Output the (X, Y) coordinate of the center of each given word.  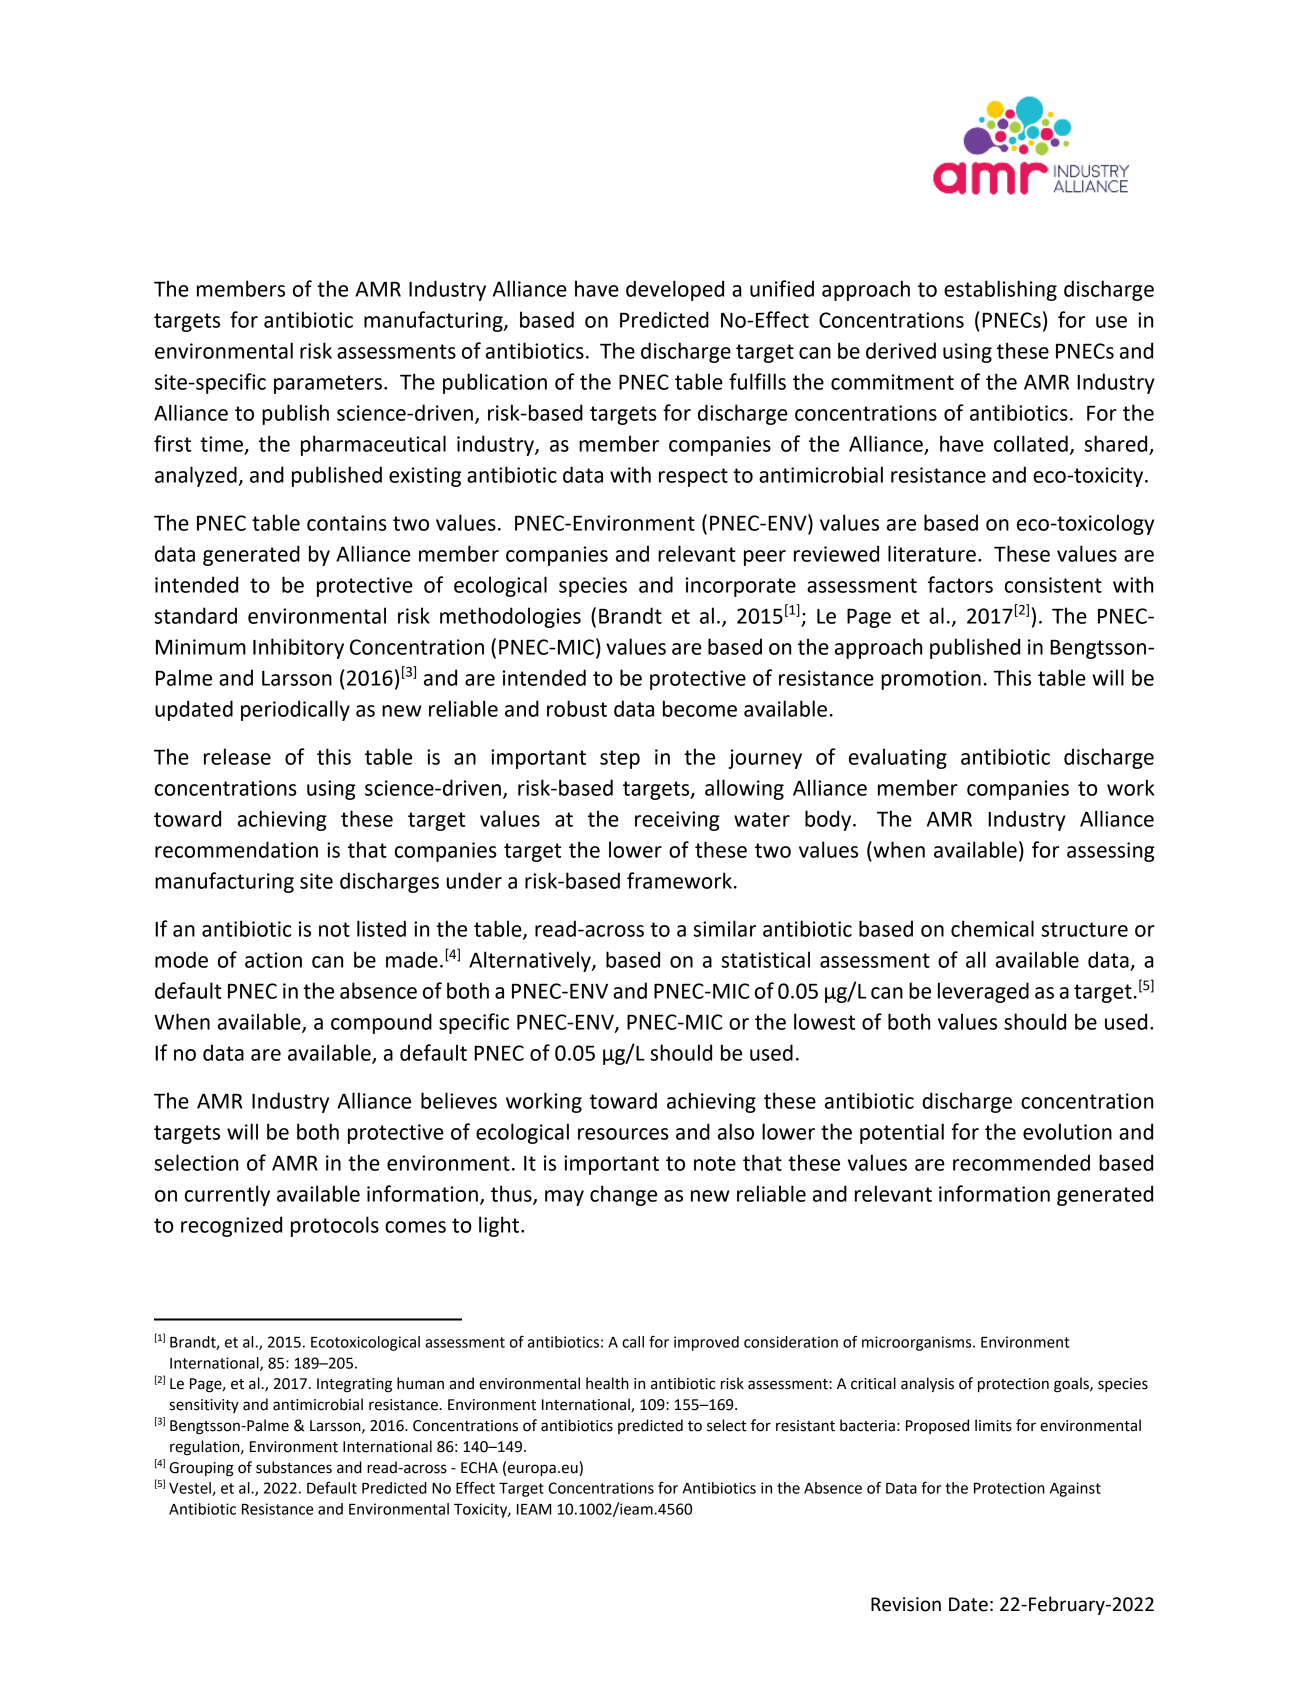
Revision (906, 1604)
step (620, 759)
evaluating (898, 758)
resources (623, 1134)
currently (227, 1195)
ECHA (479, 1468)
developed (675, 290)
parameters (329, 384)
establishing (1000, 290)
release (237, 756)
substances (294, 1467)
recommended (1021, 1162)
